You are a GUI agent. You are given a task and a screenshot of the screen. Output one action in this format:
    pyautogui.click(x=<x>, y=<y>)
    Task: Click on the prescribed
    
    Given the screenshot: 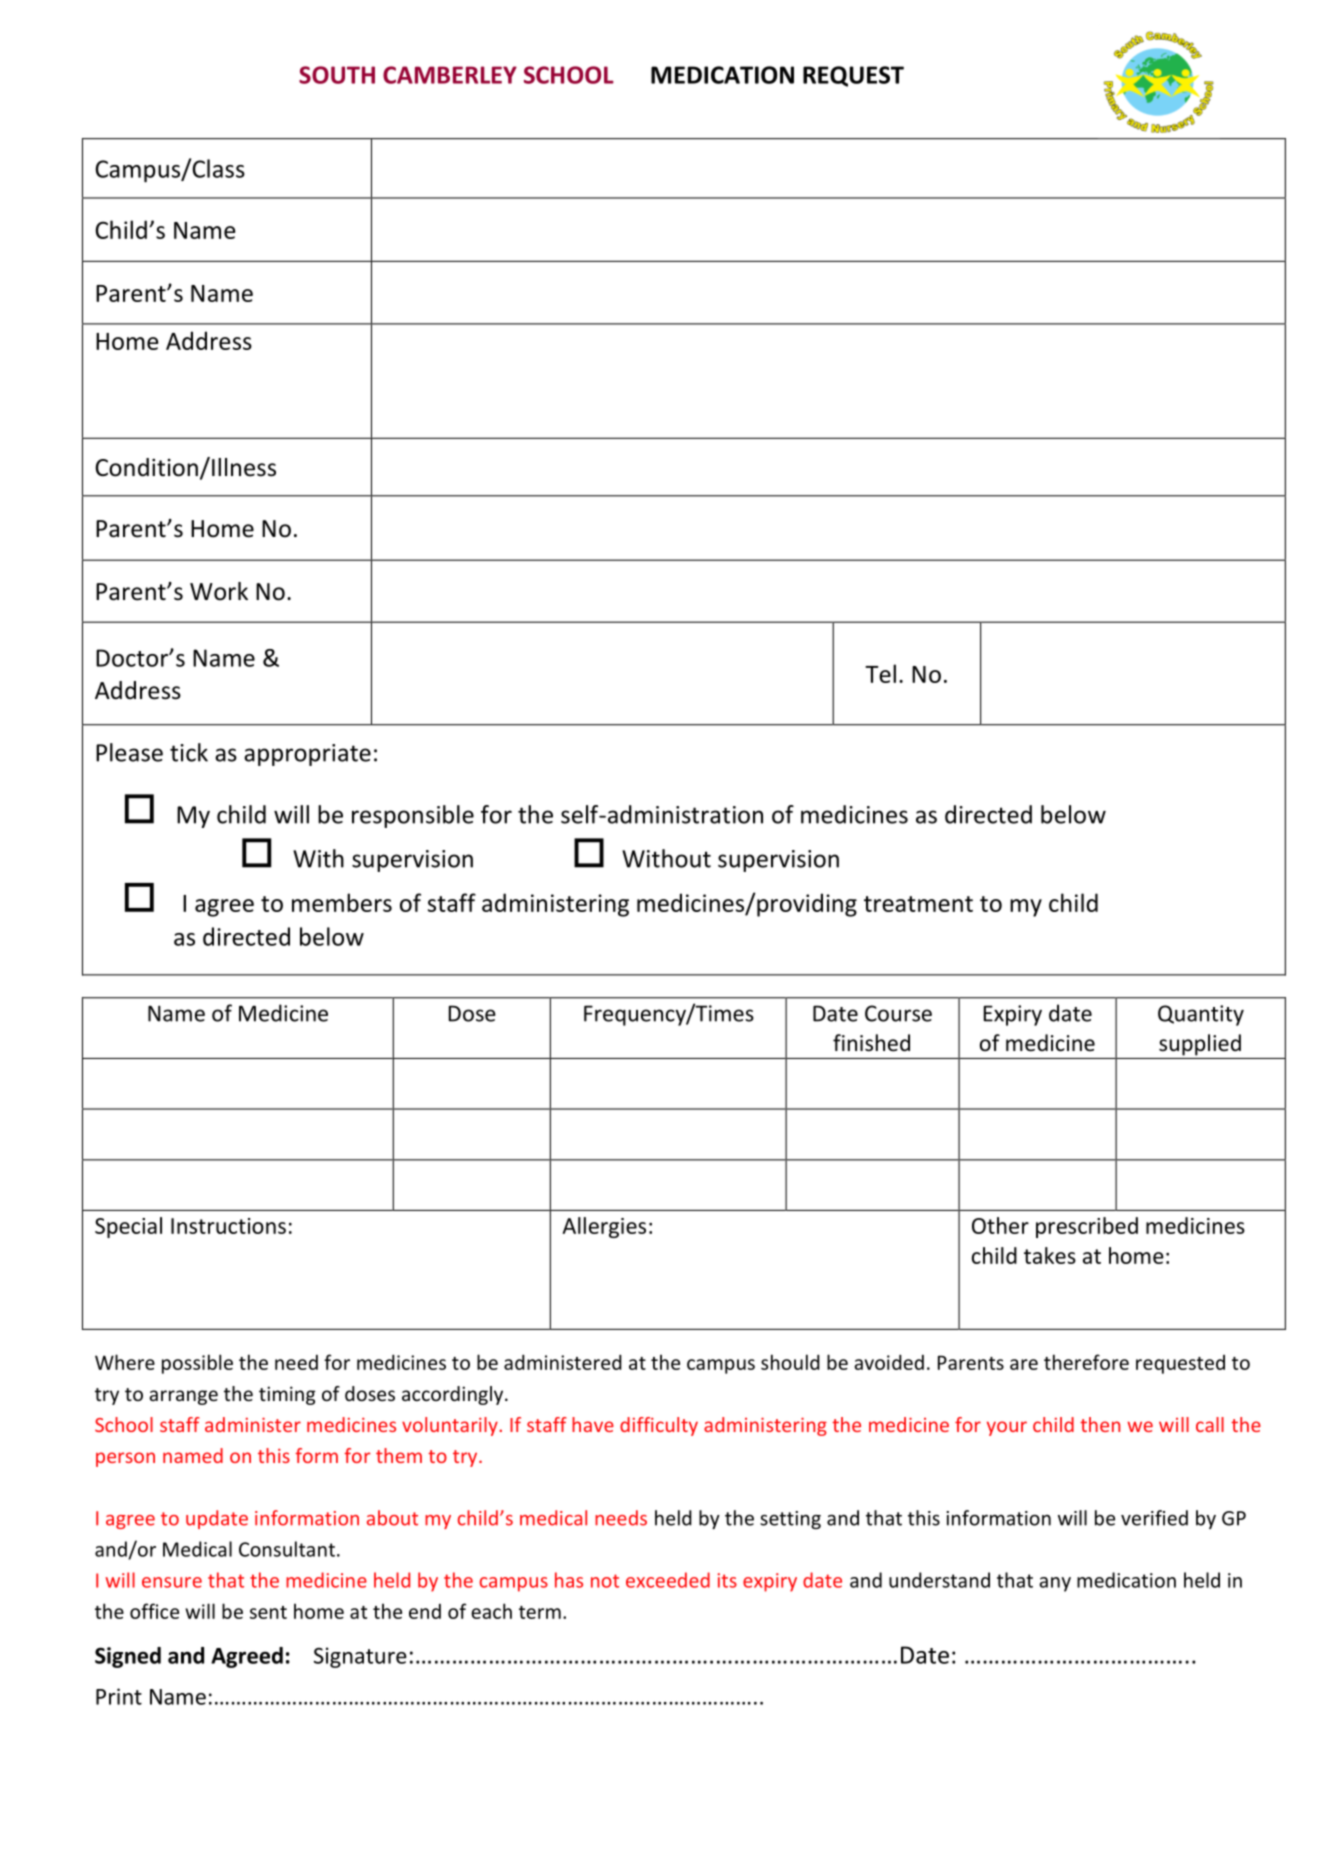 What is the action you would take?
    pyautogui.click(x=1087, y=1227)
